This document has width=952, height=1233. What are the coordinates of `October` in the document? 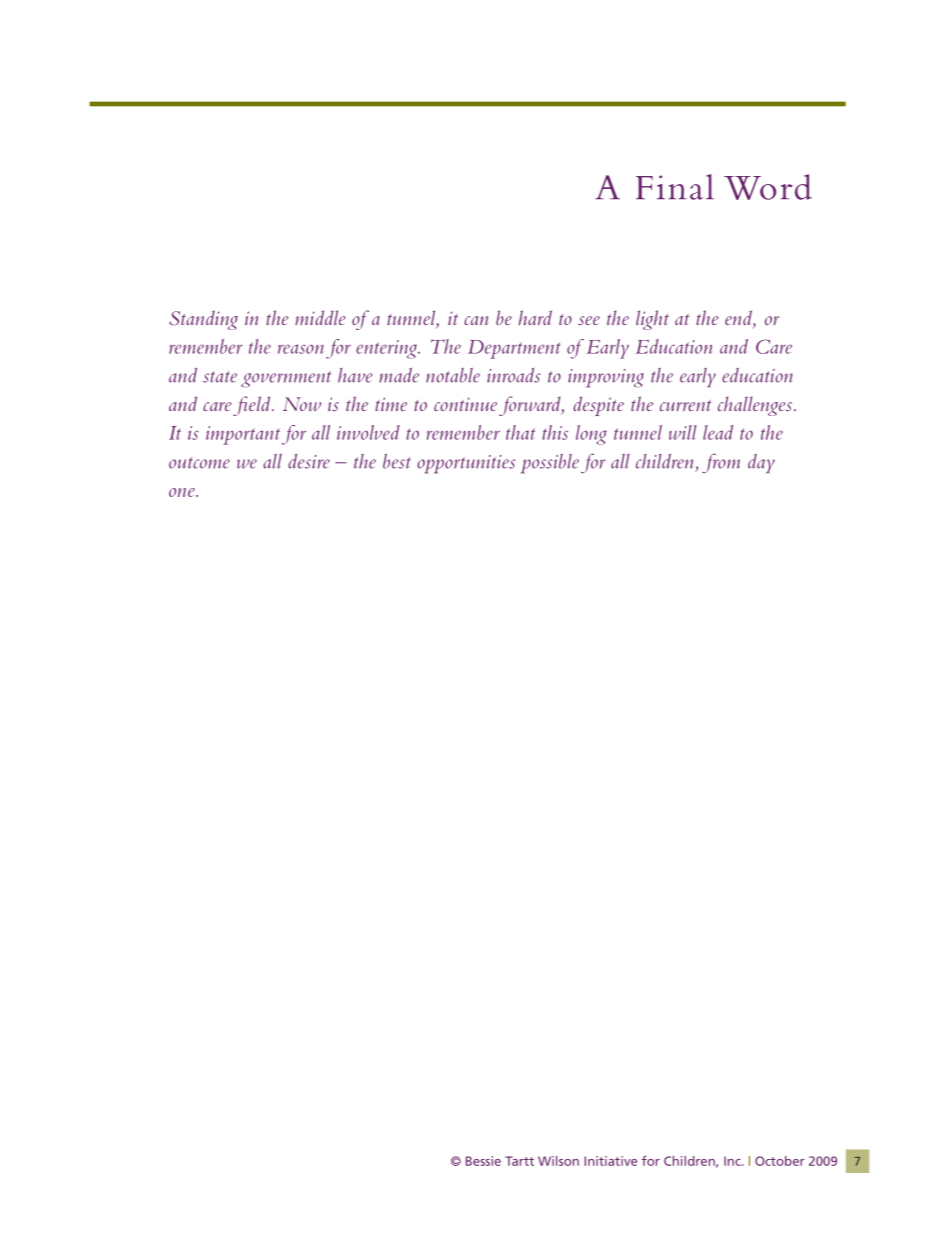 It's located at (780, 1161).
